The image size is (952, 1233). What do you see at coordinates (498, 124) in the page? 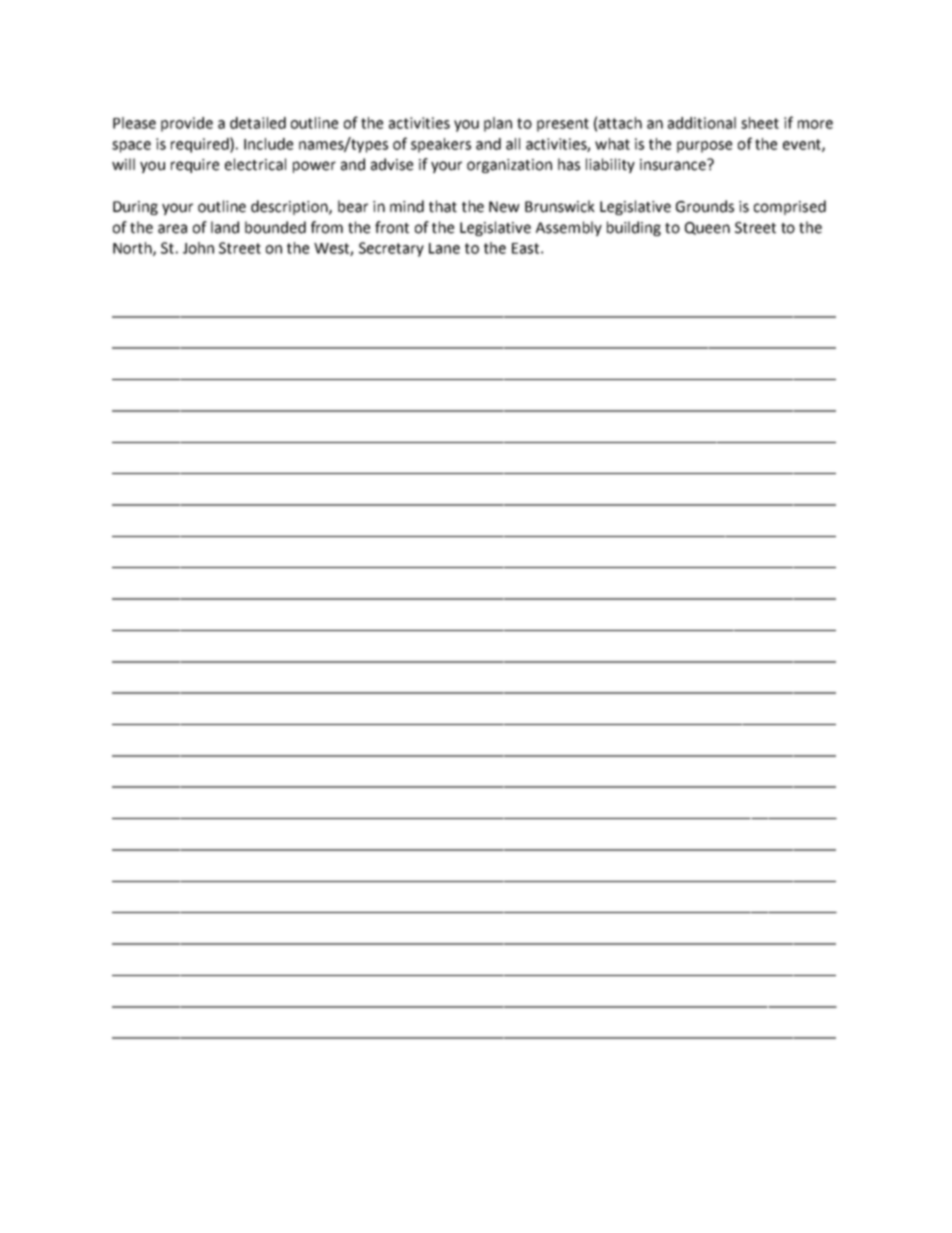
I see `plan` at bounding box center [498, 124].
